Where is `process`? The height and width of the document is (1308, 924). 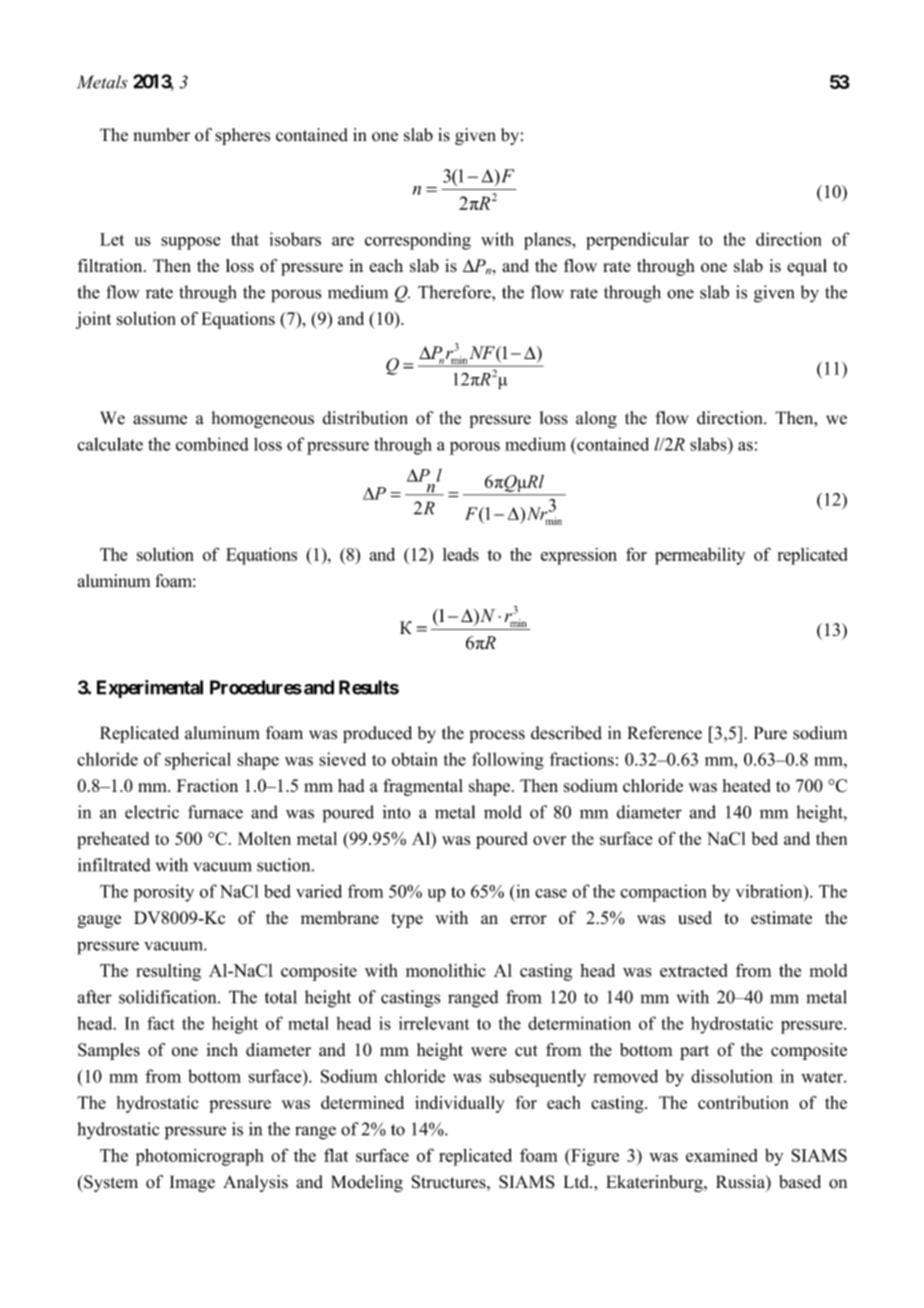 process is located at coordinates (497, 736).
